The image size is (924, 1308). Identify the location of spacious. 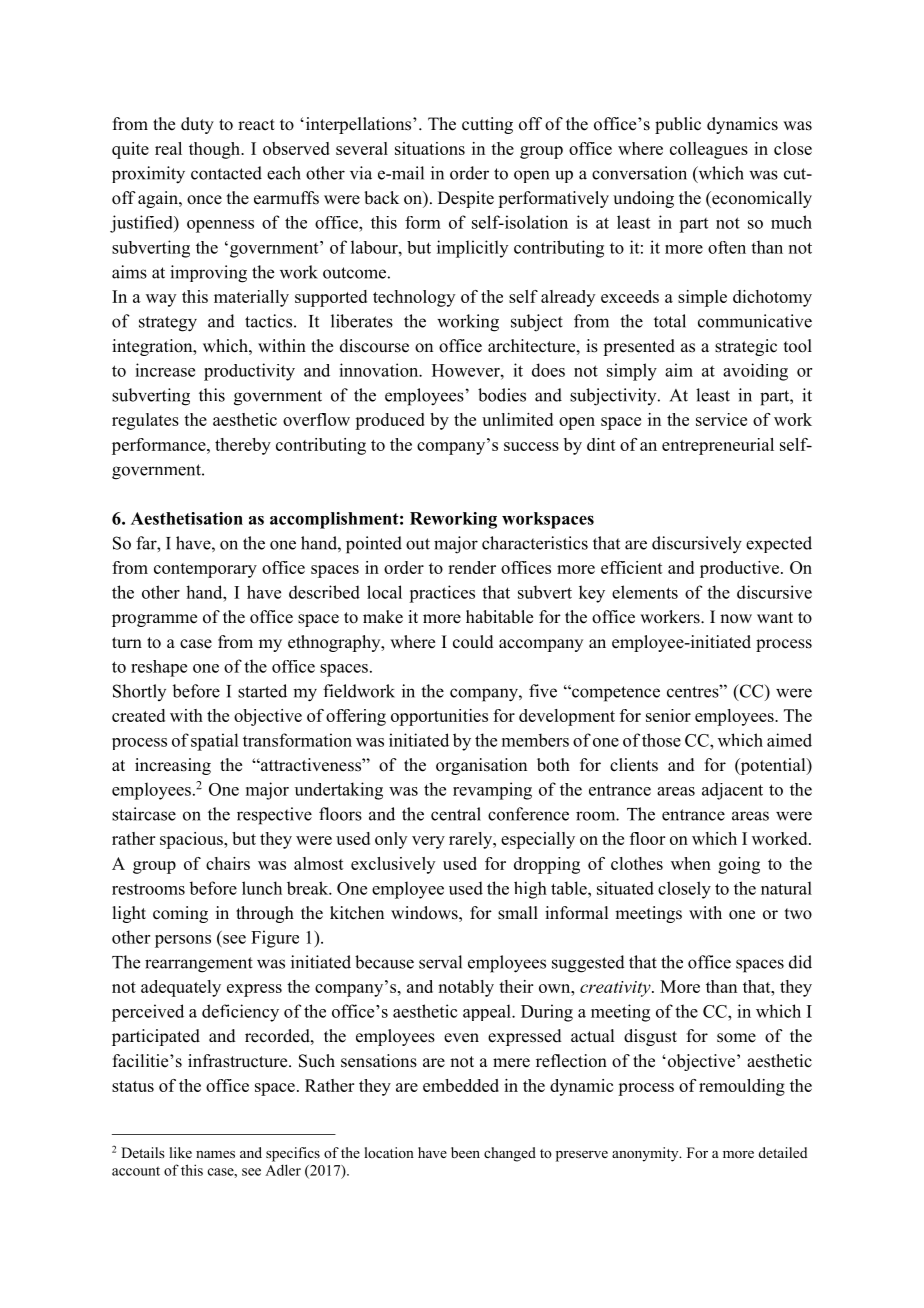
(192, 840).
